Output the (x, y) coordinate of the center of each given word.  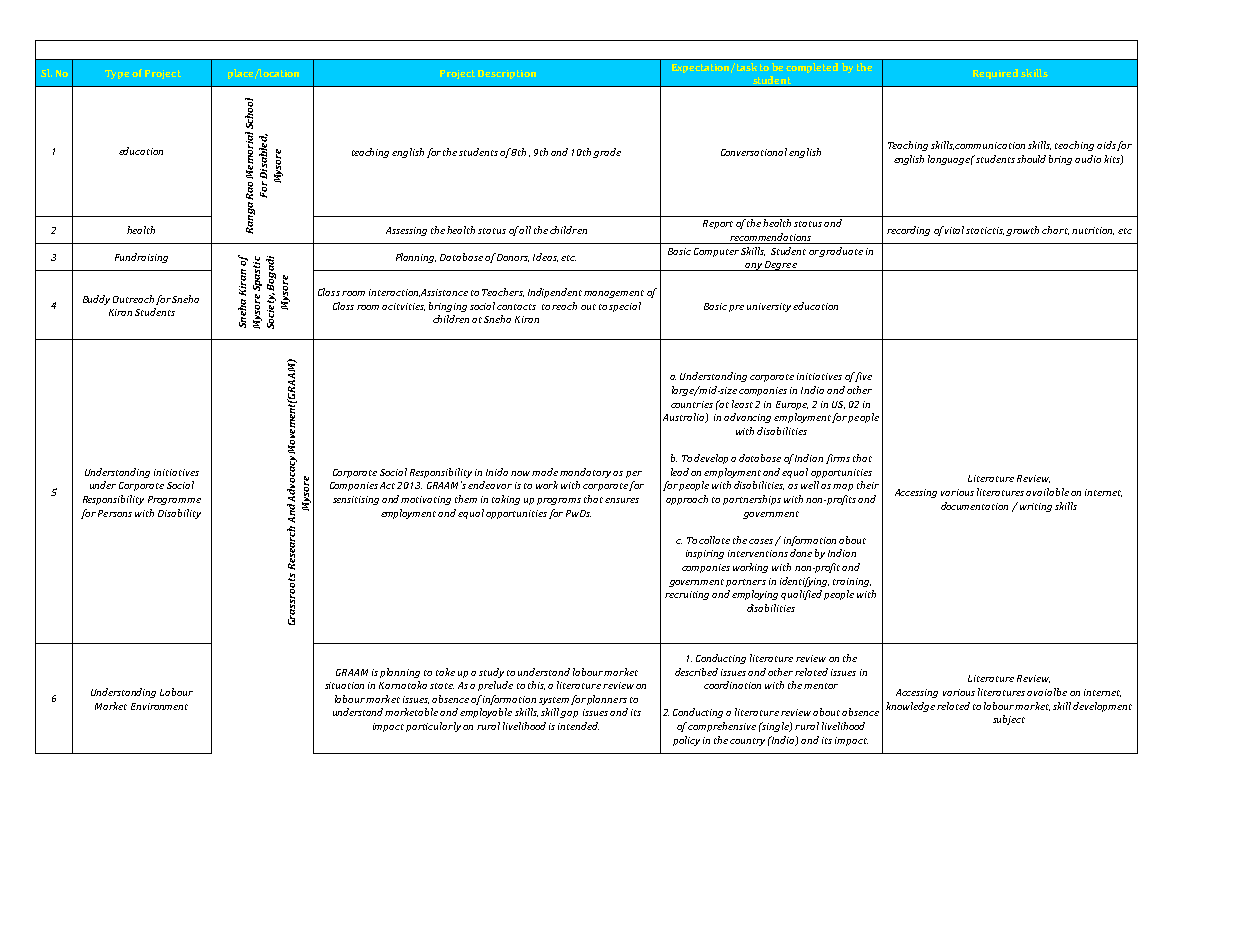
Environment (159, 706)
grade (607, 153)
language (950, 160)
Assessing (406, 231)
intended (578, 726)
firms (838, 459)
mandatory (585, 473)
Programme (174, 500)
